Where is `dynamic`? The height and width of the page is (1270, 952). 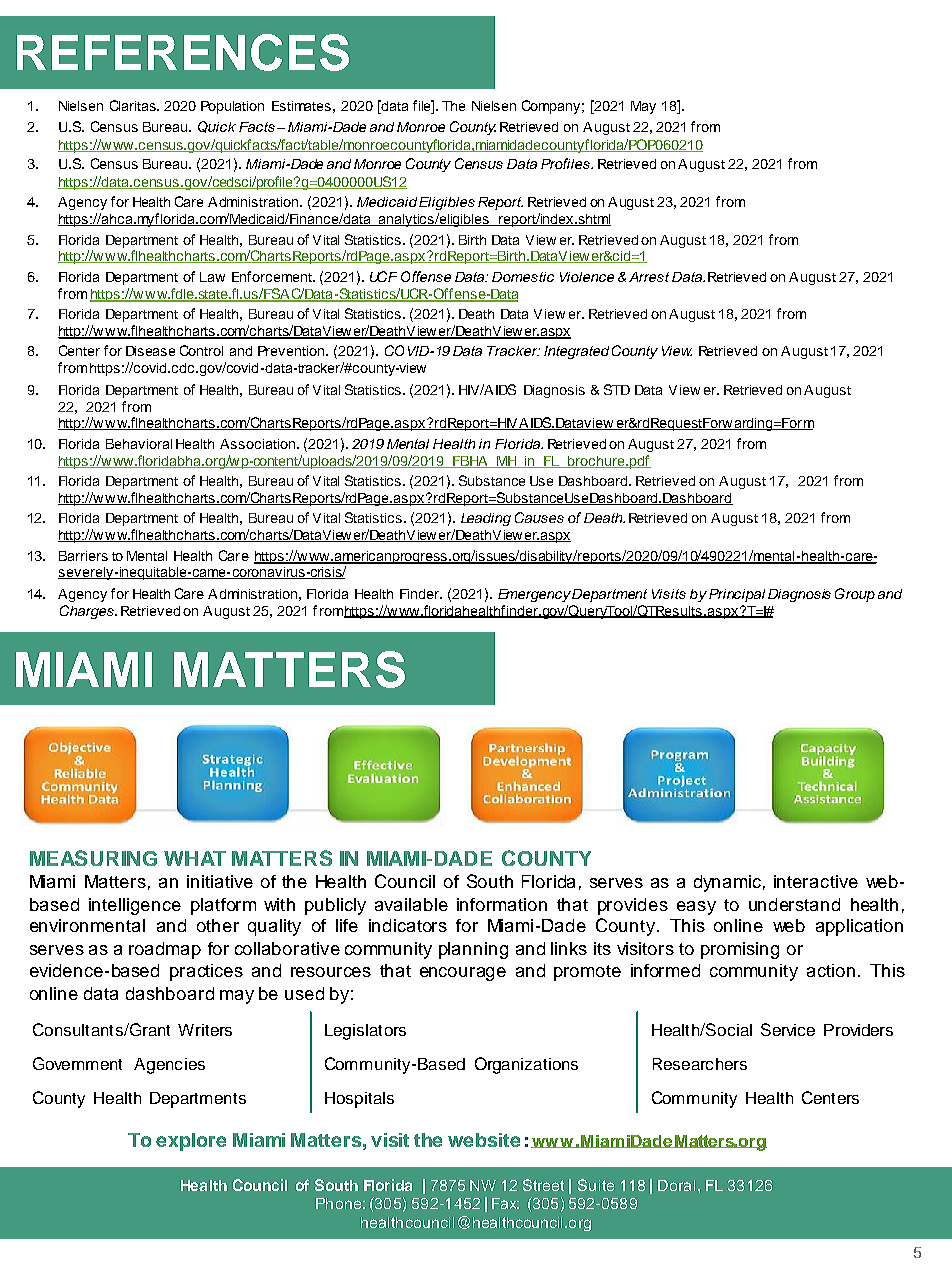
dynamic is located at coordinates (727, 883).
